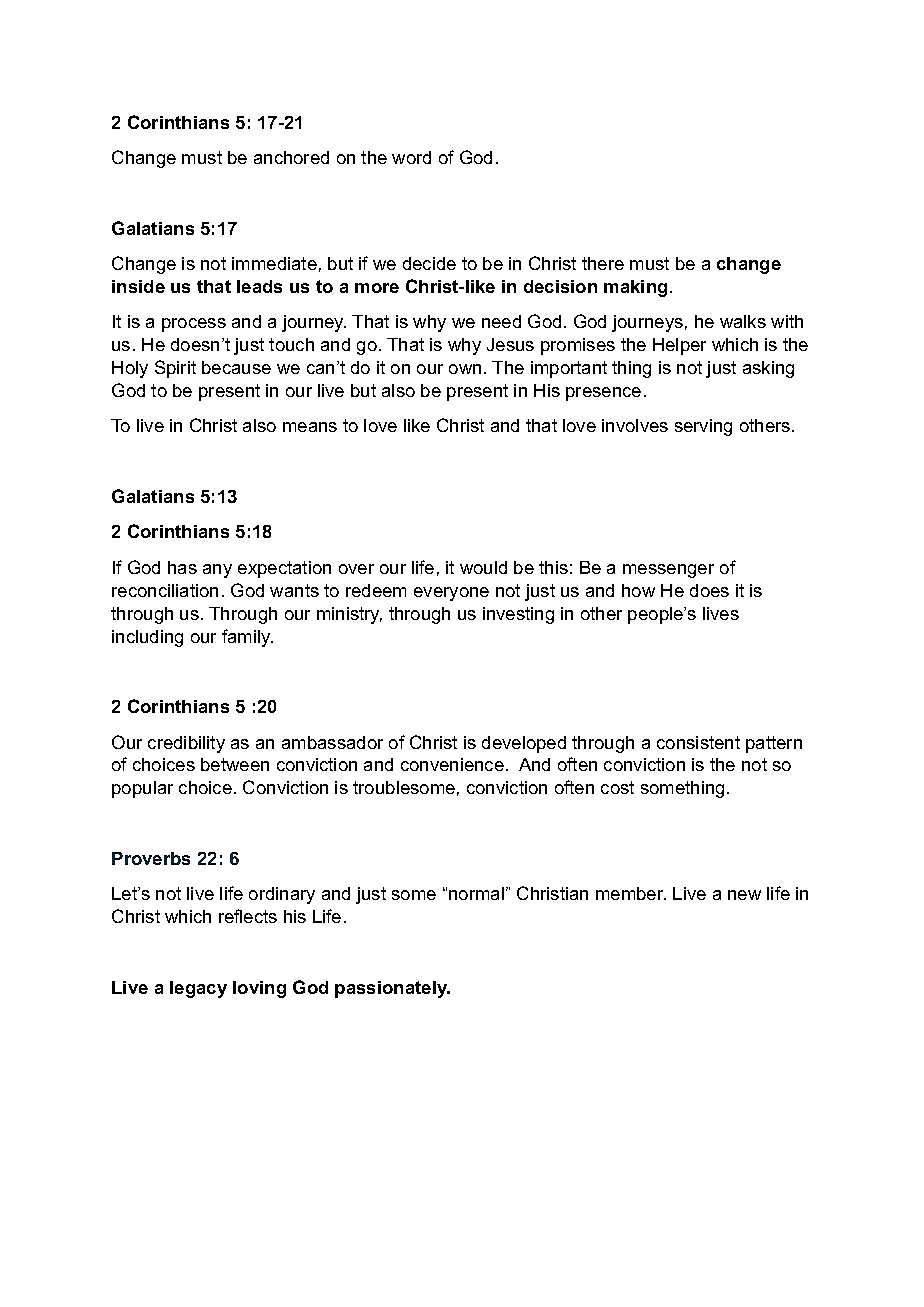 This screenshot has height=1307, width=924. Describe the element at coordinates (291, 157) in the screenshot. I see `anchored` at that location.
